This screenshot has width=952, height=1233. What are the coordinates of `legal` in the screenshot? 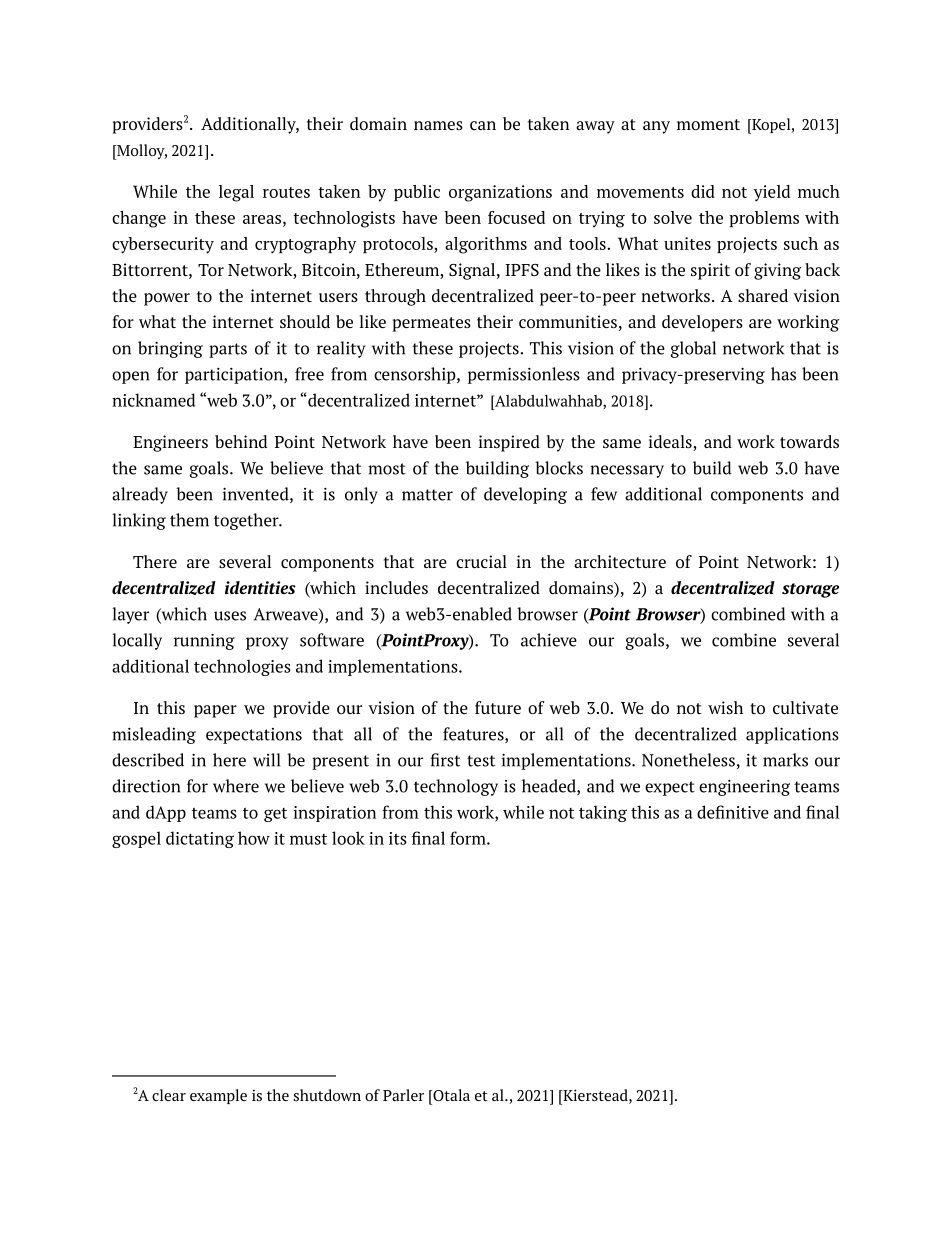 It's located at (236, 193).
